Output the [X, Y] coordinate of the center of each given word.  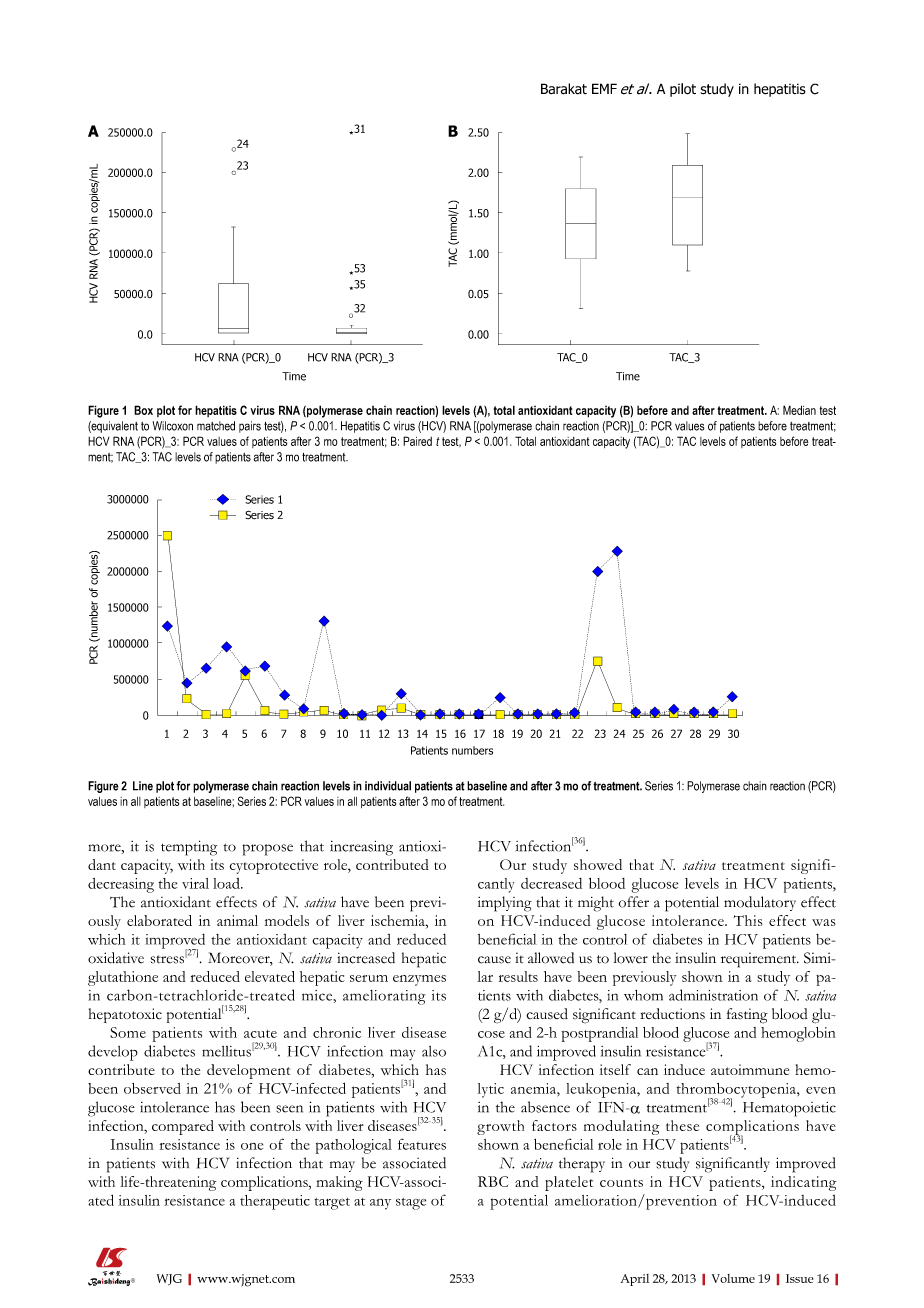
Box [143, 410]
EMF [604, 88]
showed [598, 864]
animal [237, 920]
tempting [189, 848]
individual [388, 786]
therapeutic [275, 1202]
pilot [683, 90]
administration [713, 995]
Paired [417, 441]
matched [216, 426]
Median [799, 410]
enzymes [419, 980]
